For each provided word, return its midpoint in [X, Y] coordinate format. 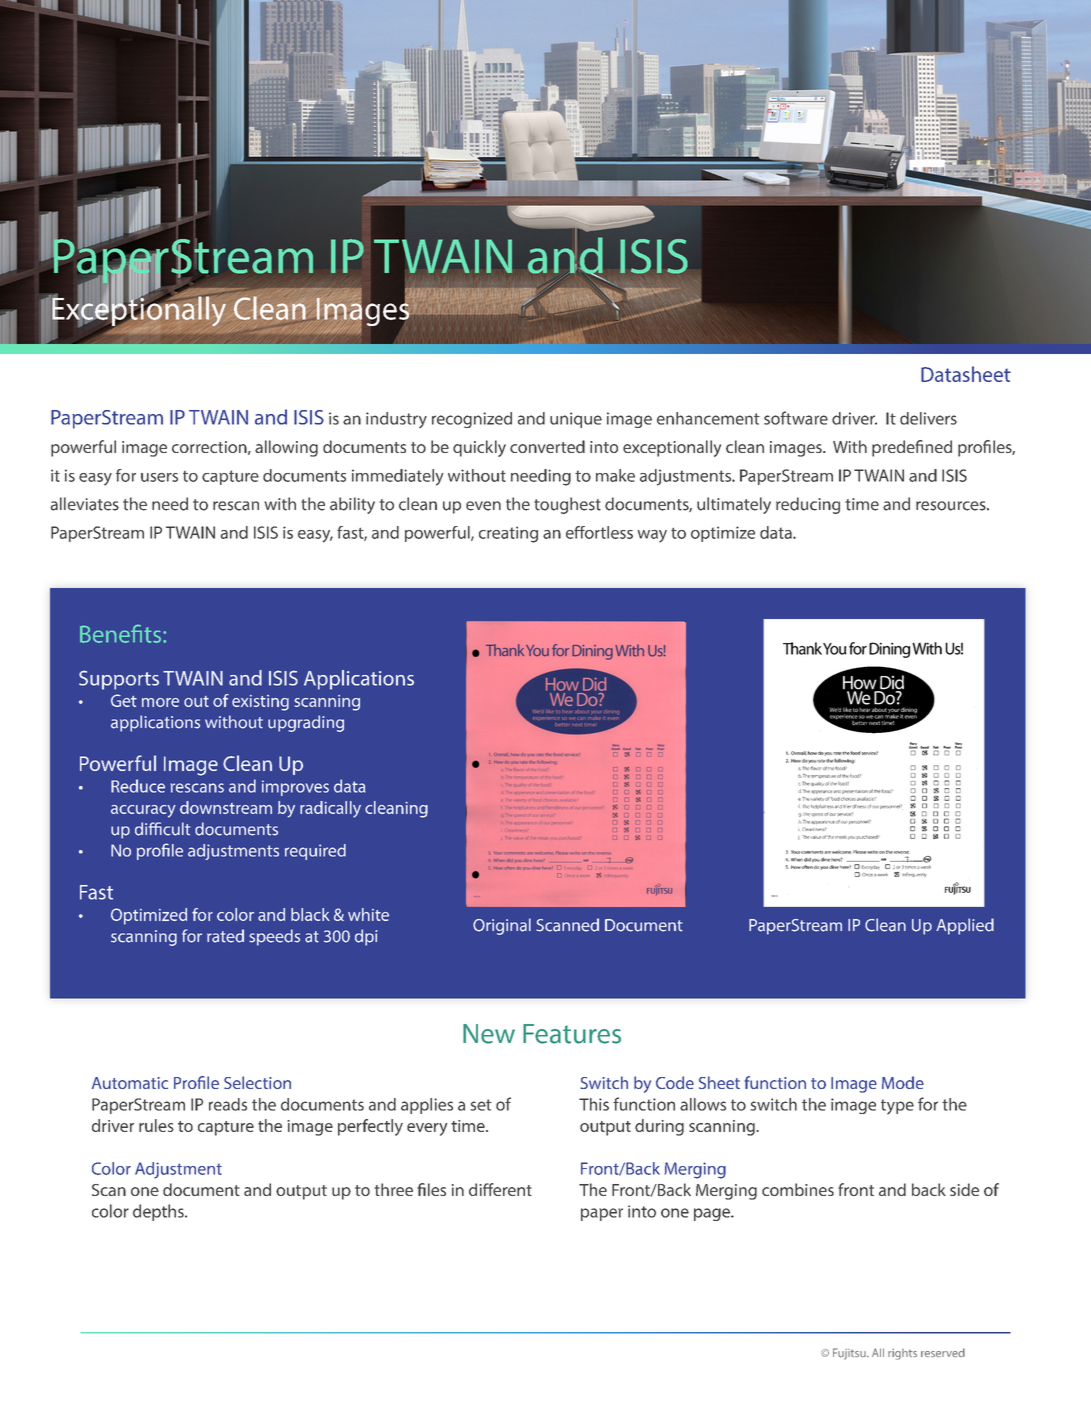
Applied [965, 926]
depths [159, 1212]
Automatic [130, 1083]
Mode [903, 1082]
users [159, 477]
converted [547, 446]
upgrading [306, 723]
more [160, 702]
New [489, 1034]
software [796, 418]
